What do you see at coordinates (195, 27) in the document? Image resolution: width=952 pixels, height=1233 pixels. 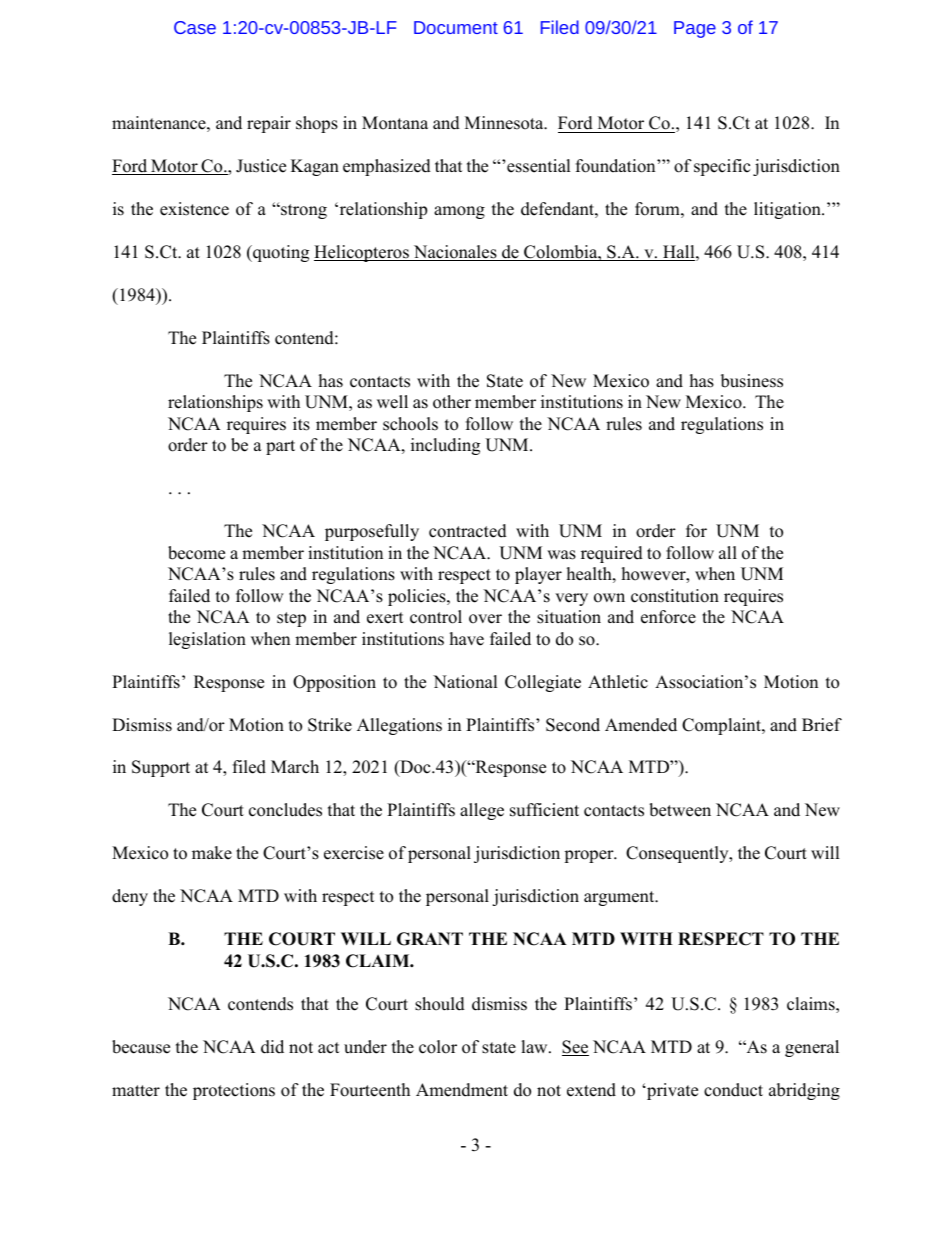 I see `Case` at bounding box center [195, 27].
